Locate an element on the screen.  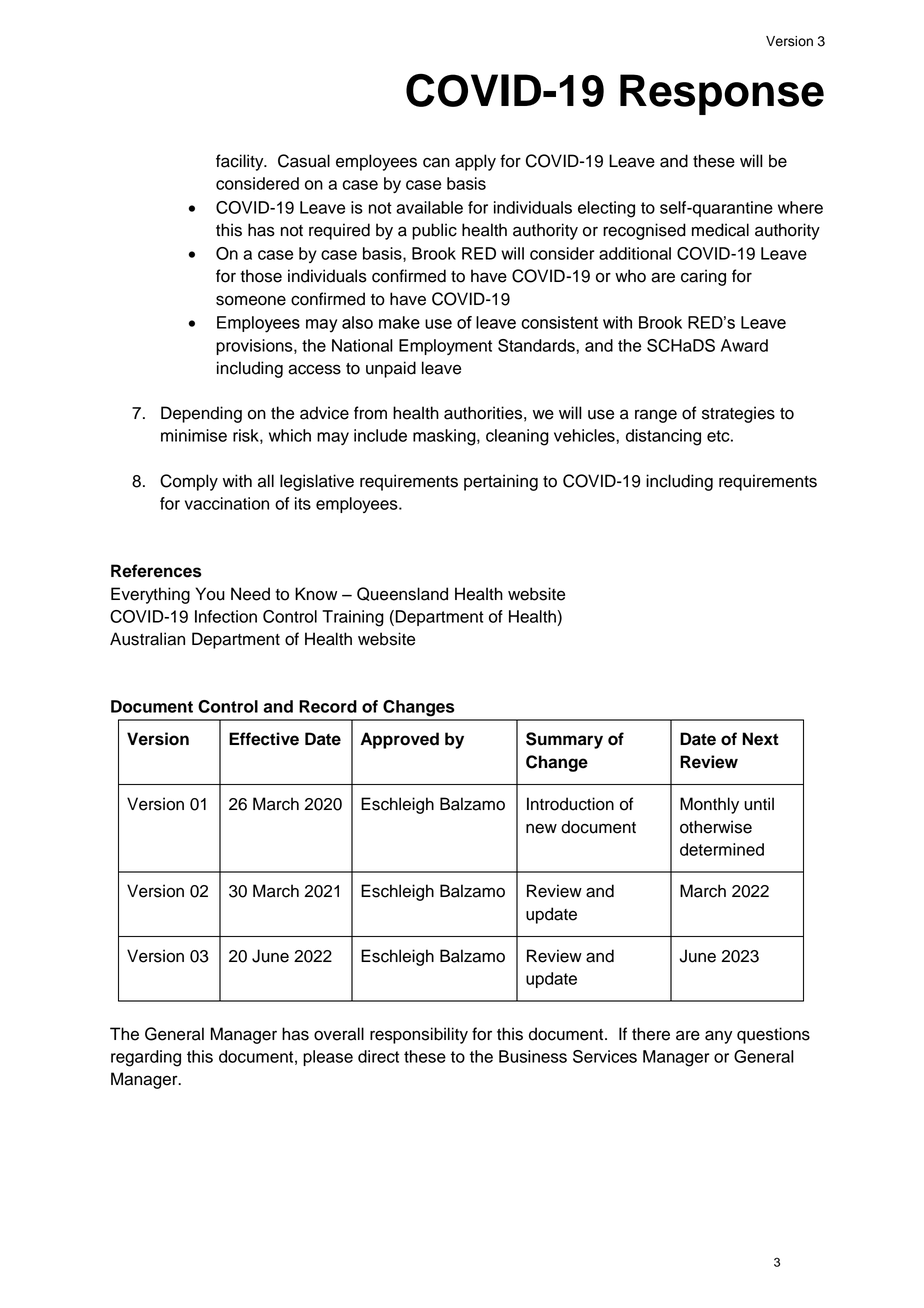
any is located at coordinates (718, 1037).
